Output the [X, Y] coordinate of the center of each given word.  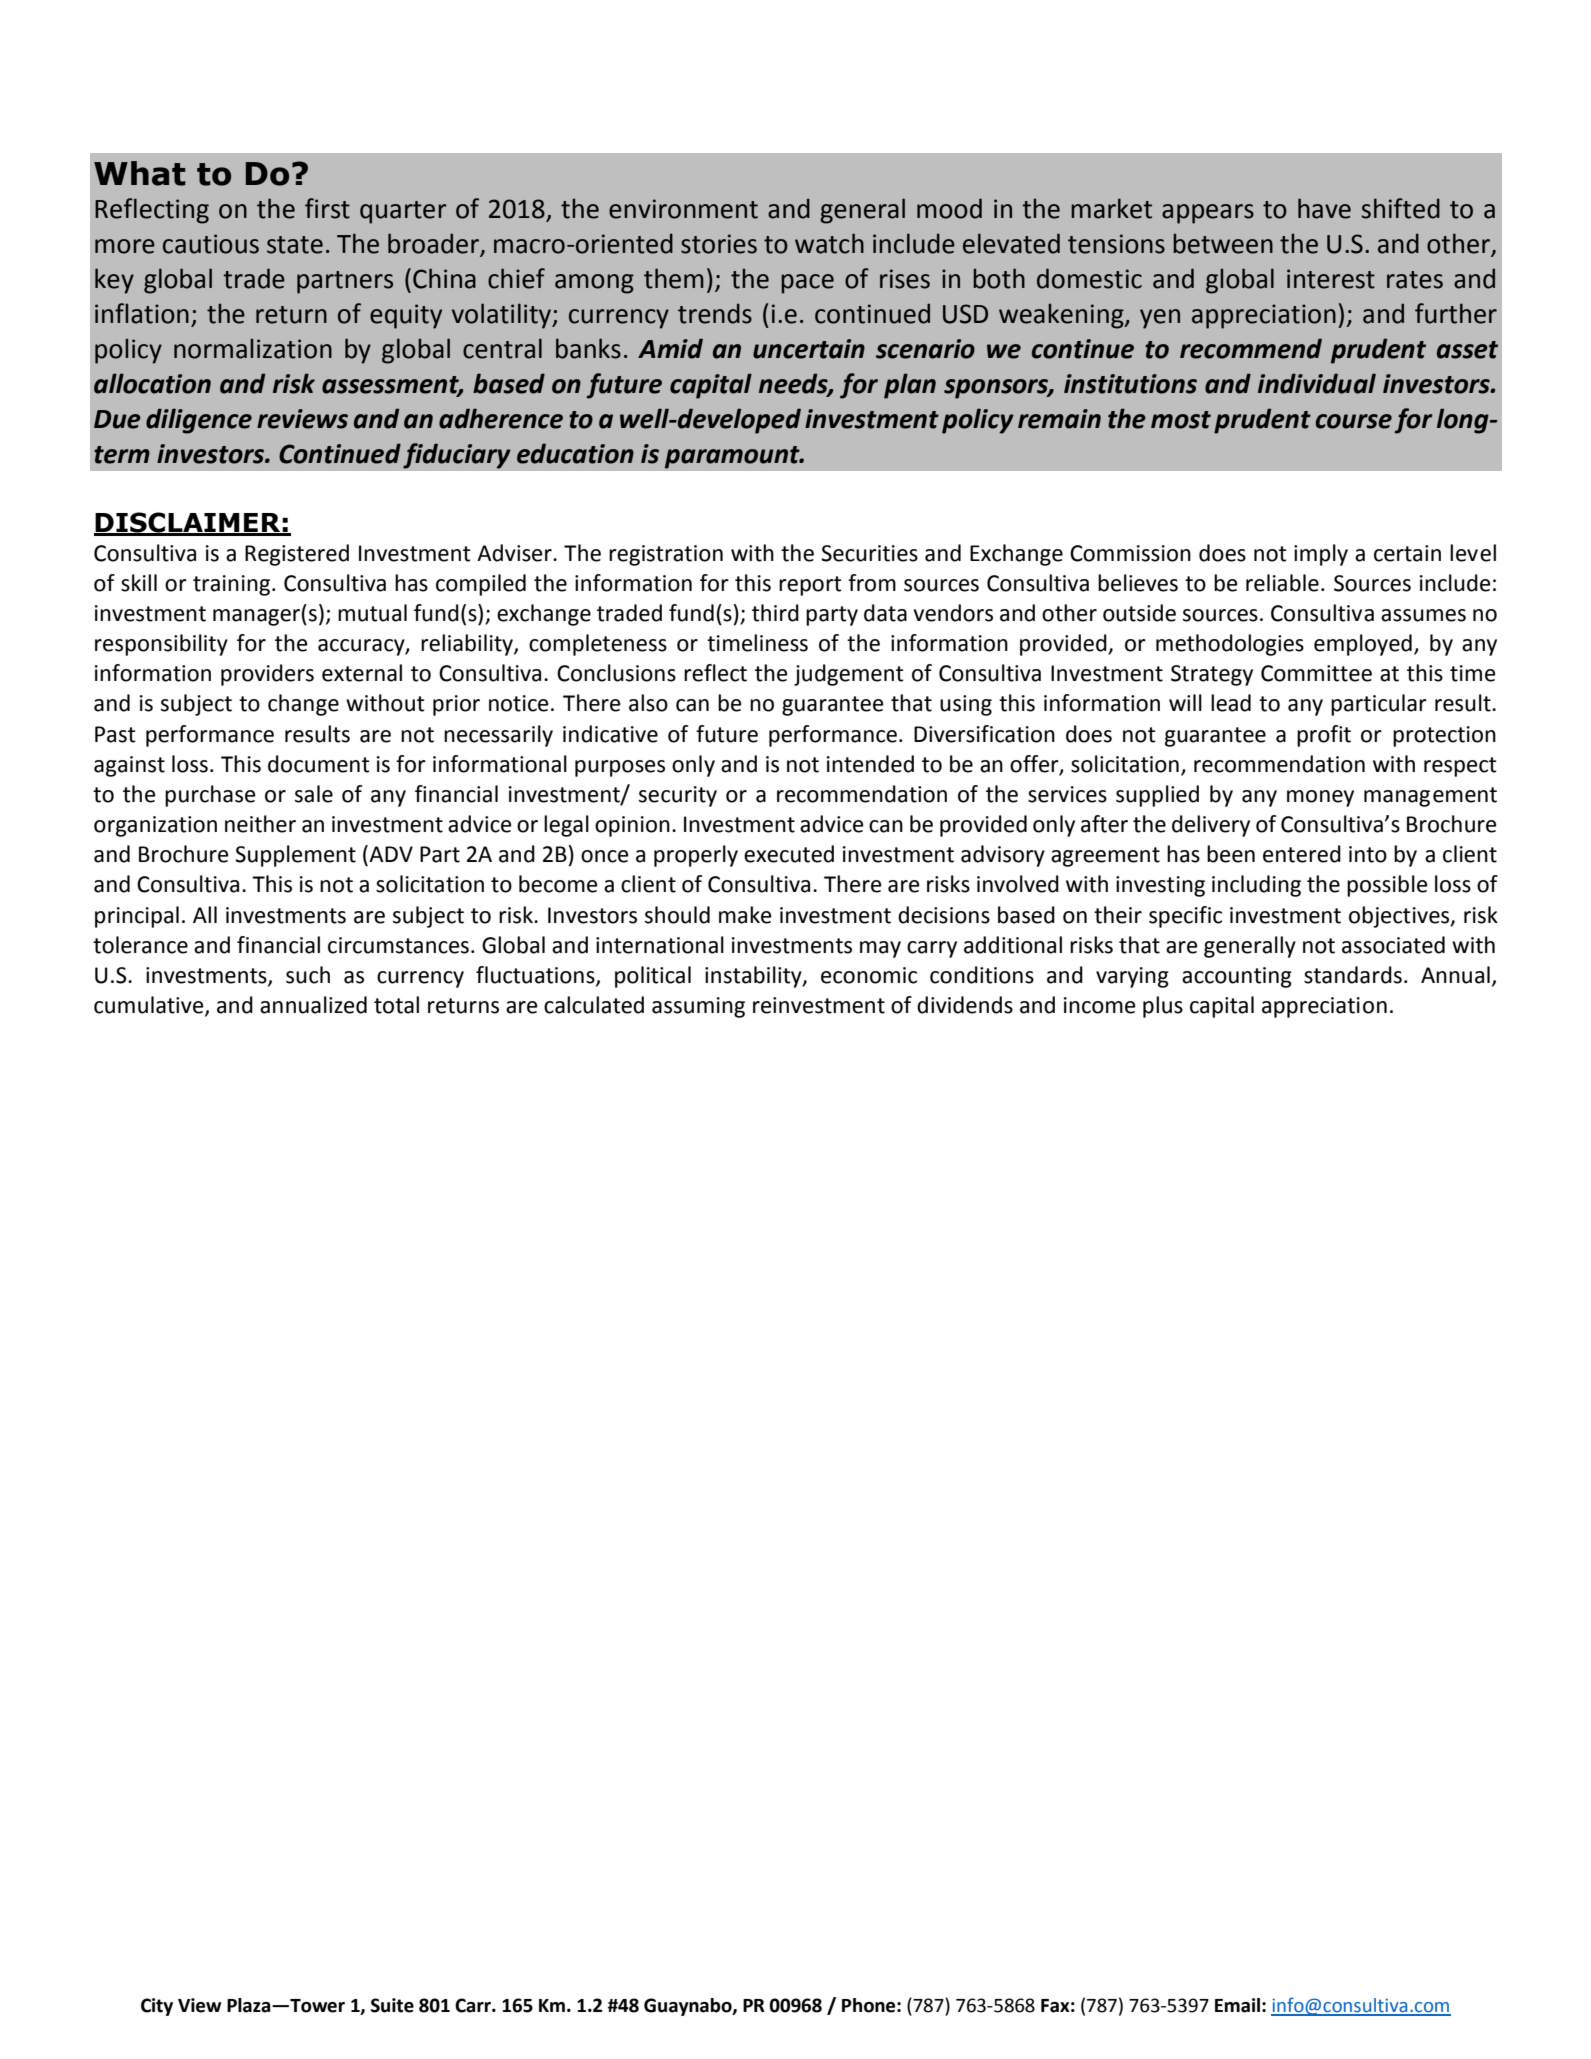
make [745, 915]
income [1100, 1005]
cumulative [150, 1006]
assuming [698, 1007]
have [1324, 208]
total [396, 1005]
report [810, 586]
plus [1163, 1007]
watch [829, 243]
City [157, 2007]
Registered [297, 555]
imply [1321, 555]
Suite [392, 2005]
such [308, 975]
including [1256, 886]
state [295, 245]
